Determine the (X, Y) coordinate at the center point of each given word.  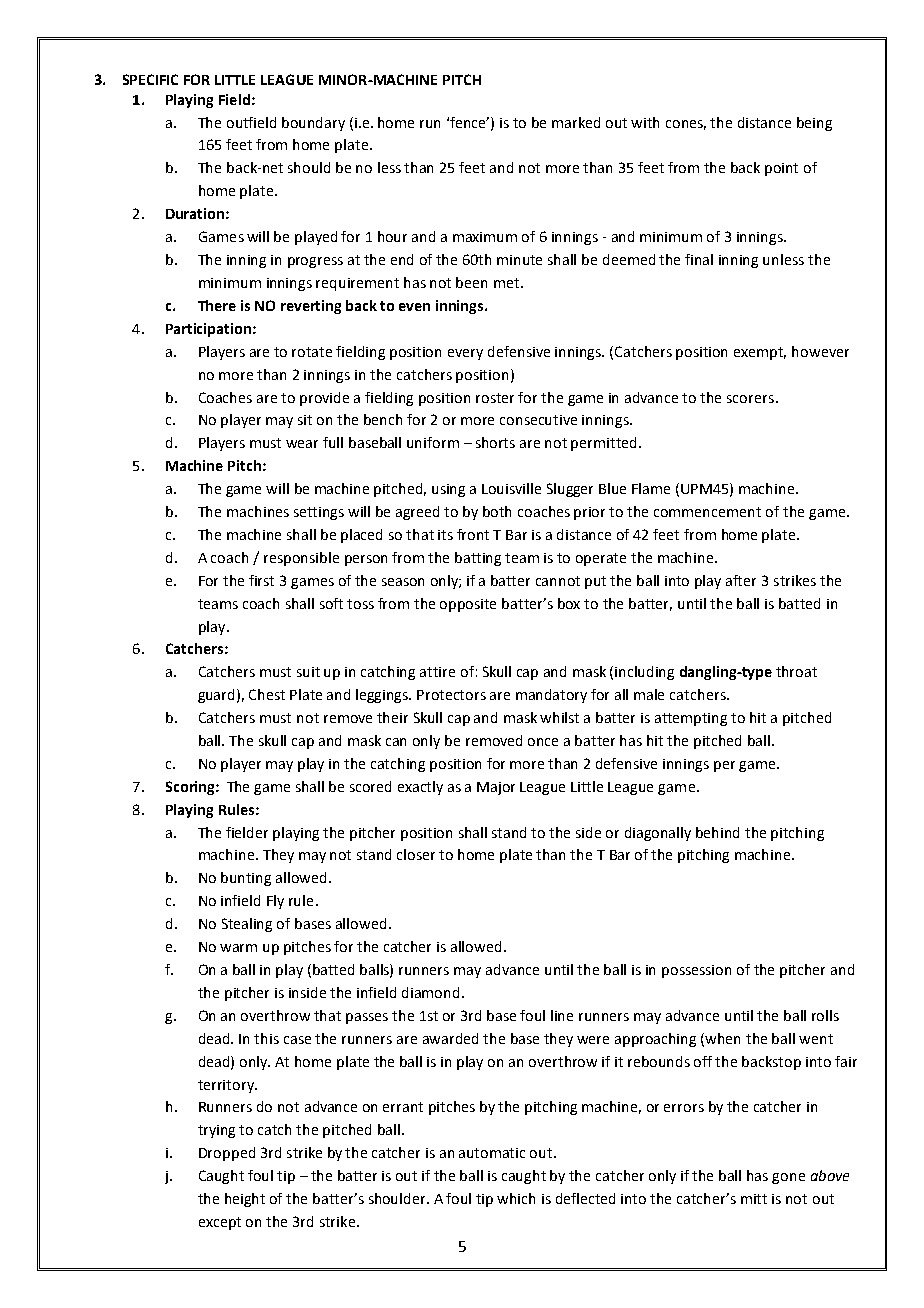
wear (302, 444)
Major (496, 788)
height (245, 1200)
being (814, 124)
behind (717, 832)
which (516, 1198)
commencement (707, 512)
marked (576, 122)
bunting (246, 879)
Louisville (511, 488)
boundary (313, 124)
